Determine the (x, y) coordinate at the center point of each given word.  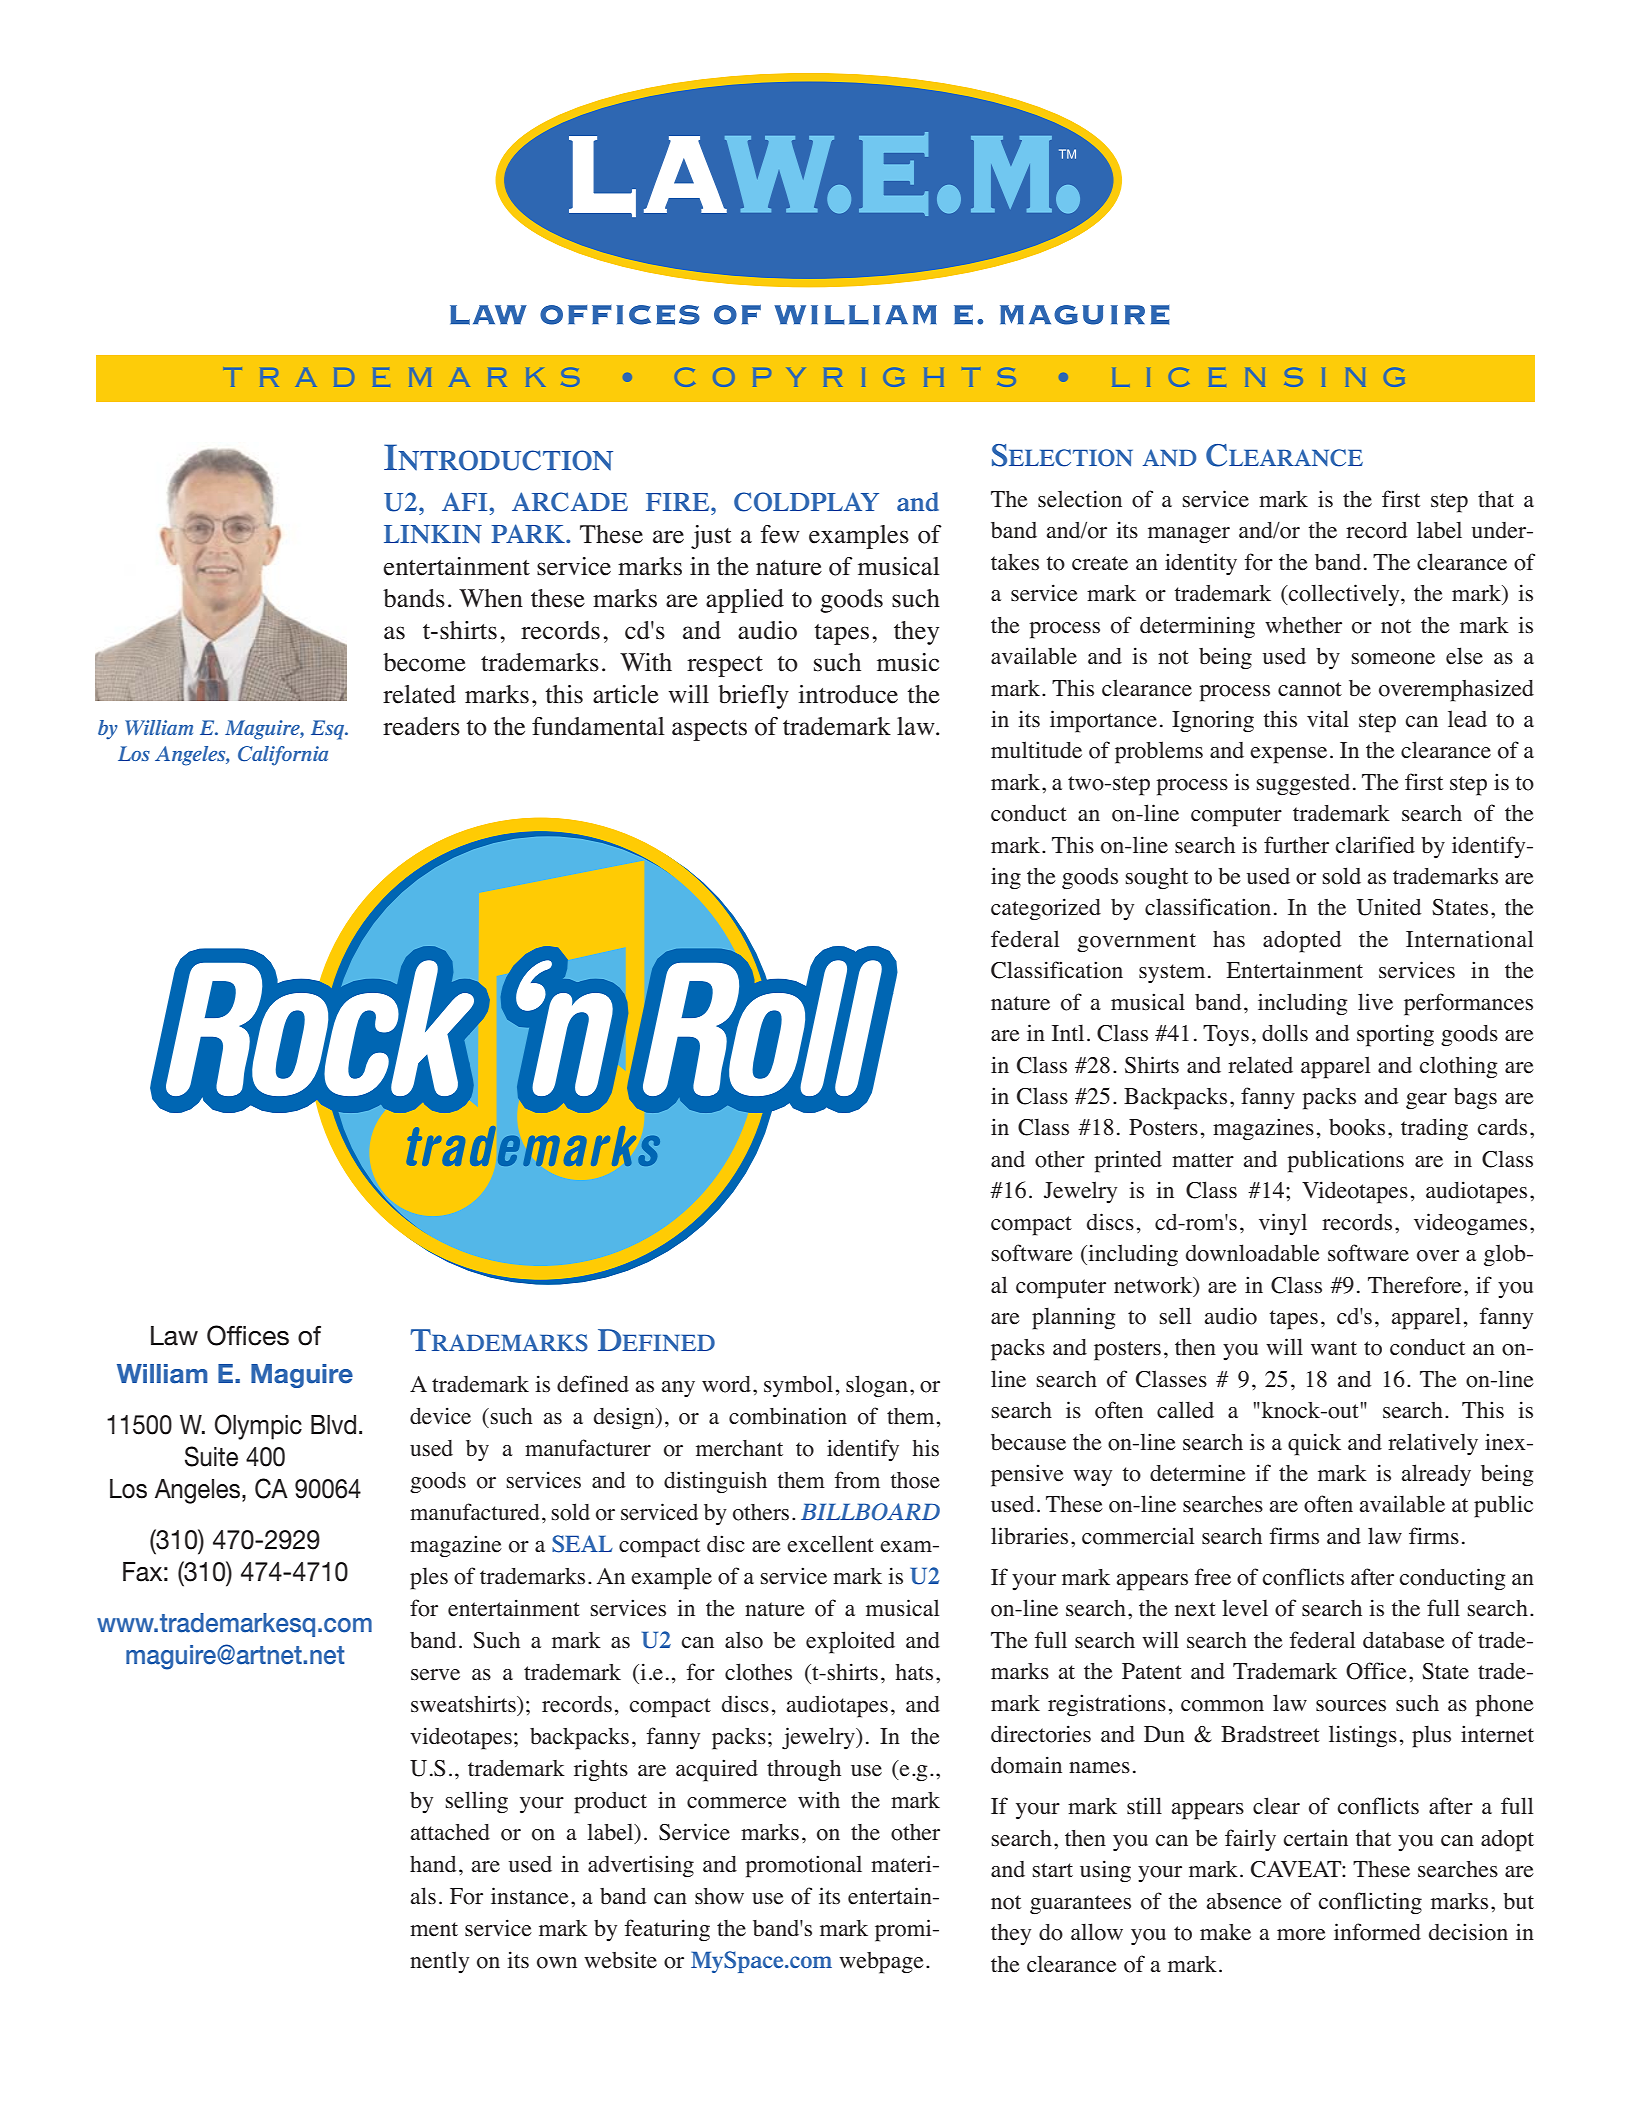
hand (433, 1864)
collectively (1344, 595)
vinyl (1283, 1224)
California (283, 756)
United (1389, 907)
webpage (881, 1963)
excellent (830, 1544)
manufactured (475, 1512)
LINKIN (433, 534)
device (440, 1416)
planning (1074, 1318)
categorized (1046, 909)
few (780, 534)
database (1404, 1640)
